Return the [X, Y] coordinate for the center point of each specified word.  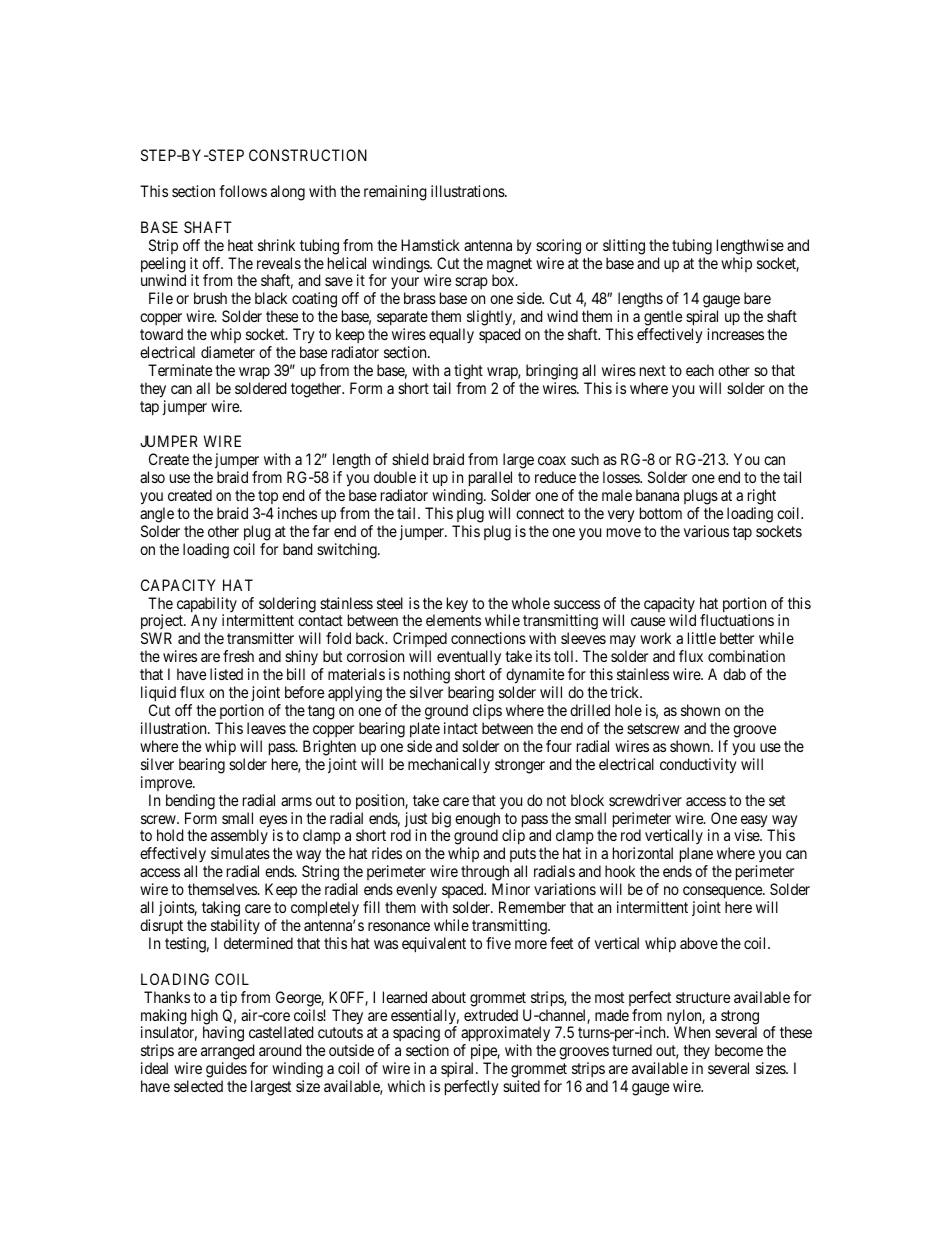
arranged [228, 1053]
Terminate [180, 370]
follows [243, 191]
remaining [395, 193]
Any [204, 623]
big [441, 821]
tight [468, 372]
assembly [239, 838]
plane [696, 856]
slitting [624, 247]
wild [682, 620]
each [700, 370]
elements [453, 620]
